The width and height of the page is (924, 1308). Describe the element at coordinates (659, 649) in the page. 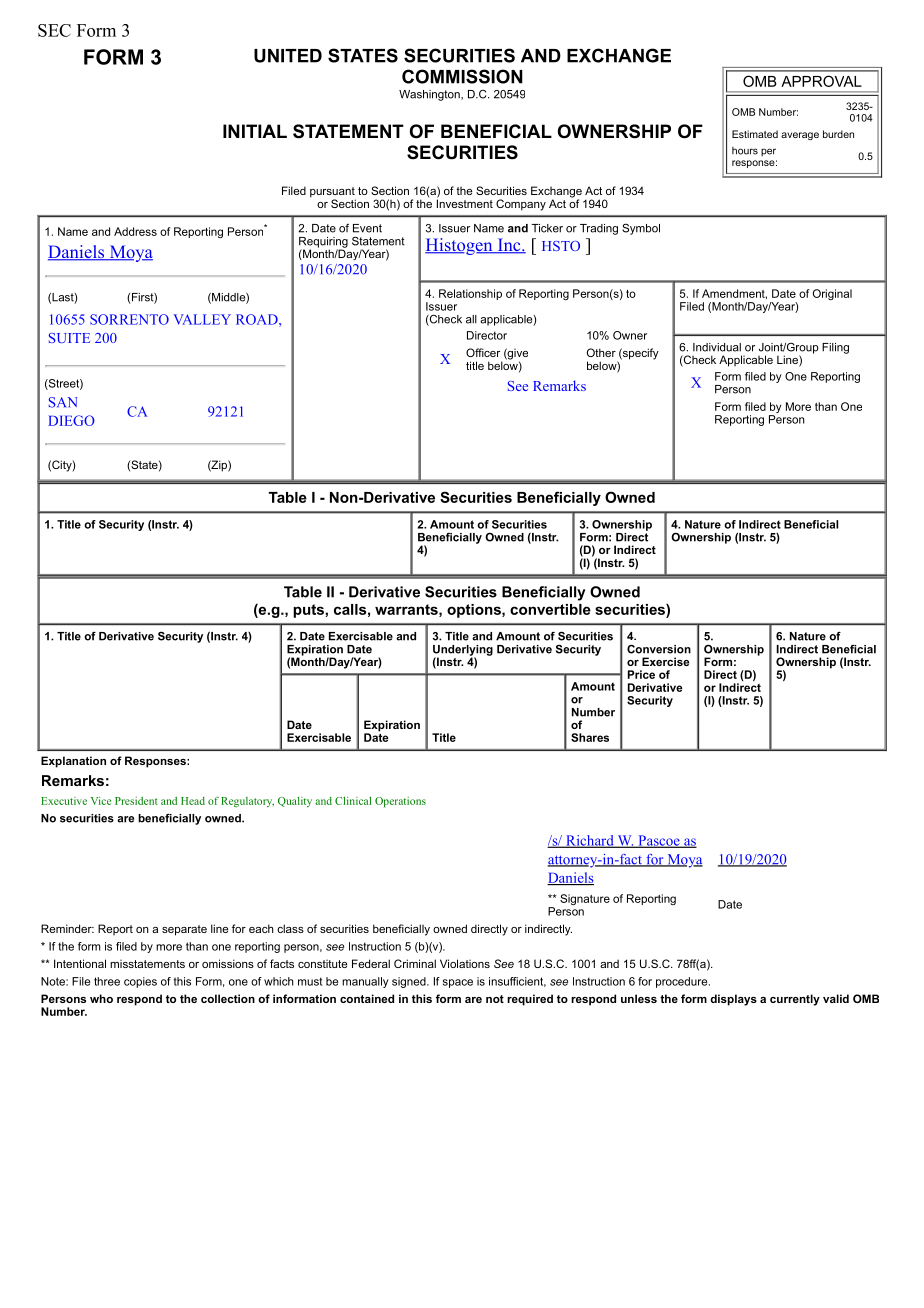

I see `Conversion` at that location.
